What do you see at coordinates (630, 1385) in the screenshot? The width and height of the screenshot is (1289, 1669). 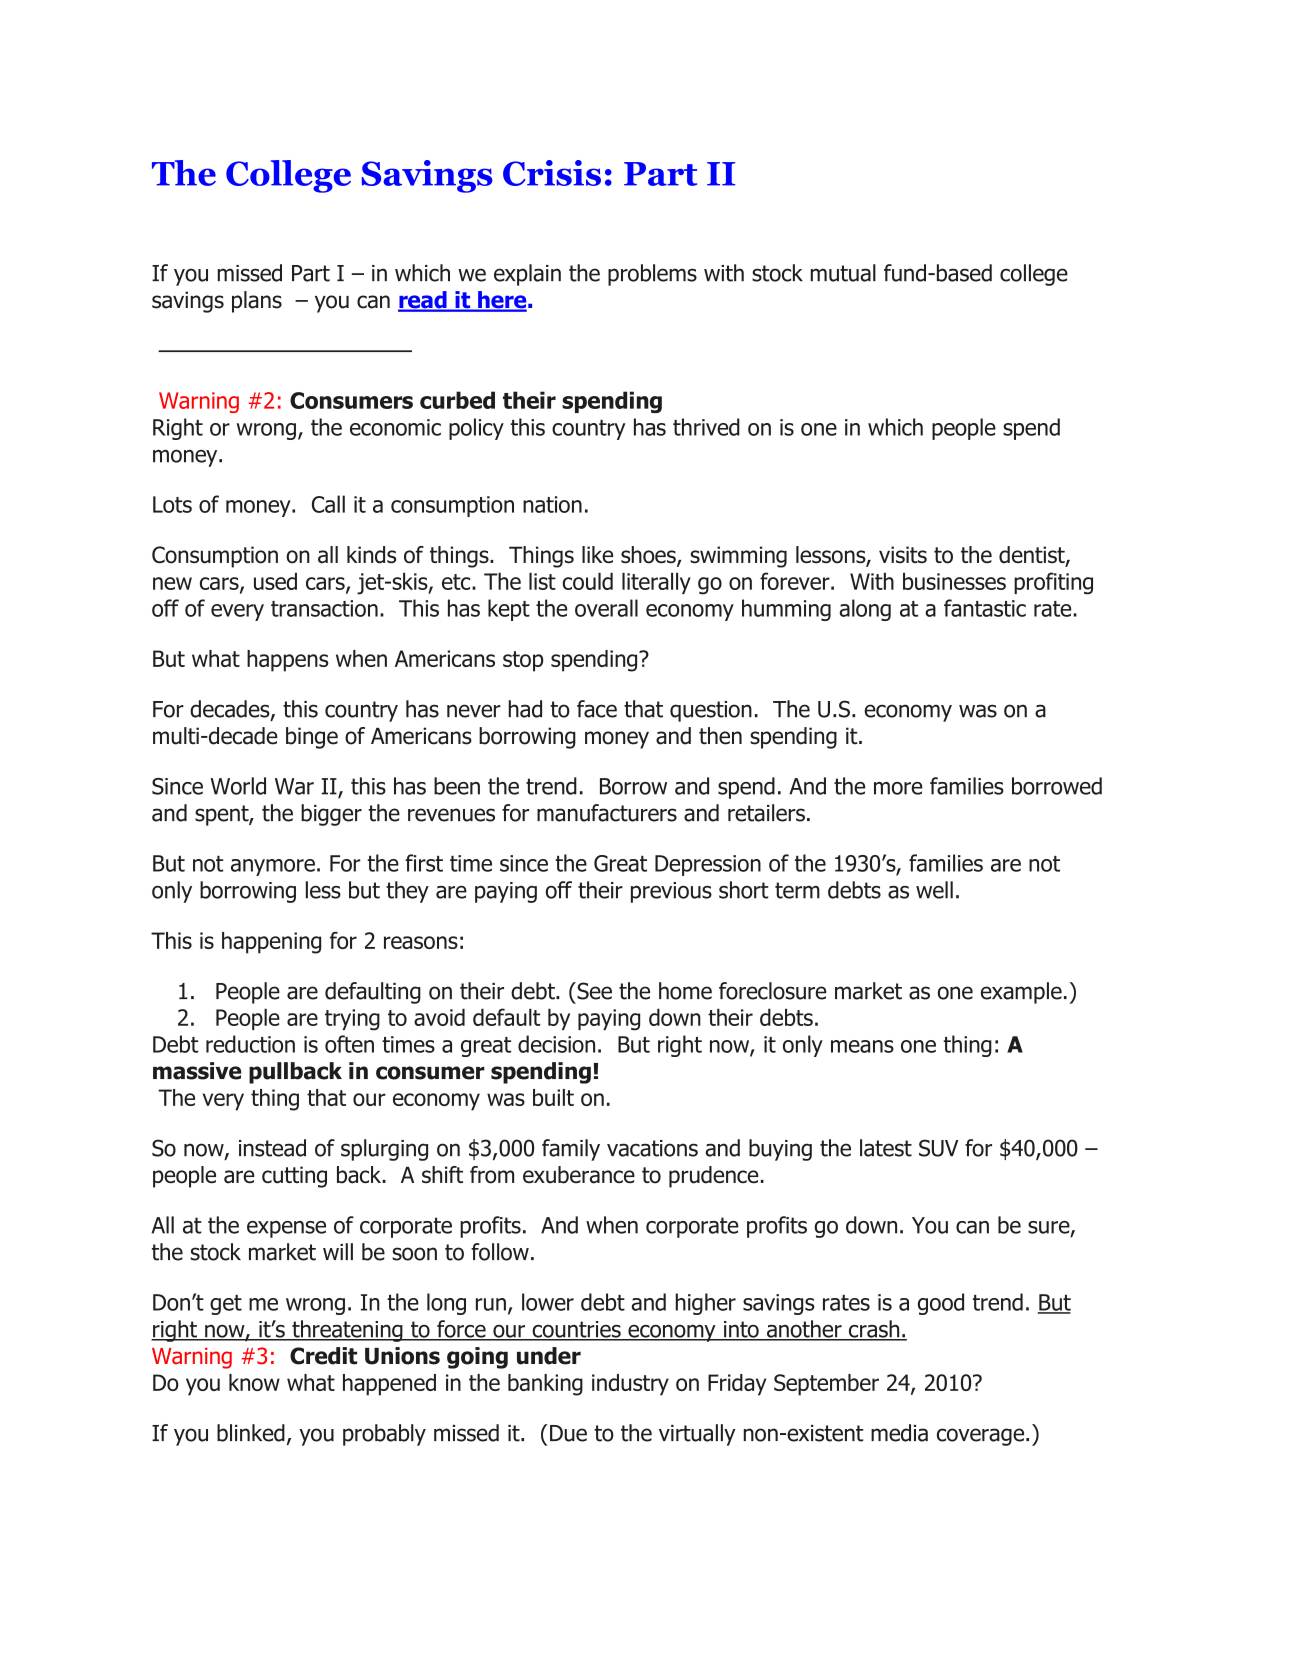 I see `industry` at bounding box center [630, 1385].
